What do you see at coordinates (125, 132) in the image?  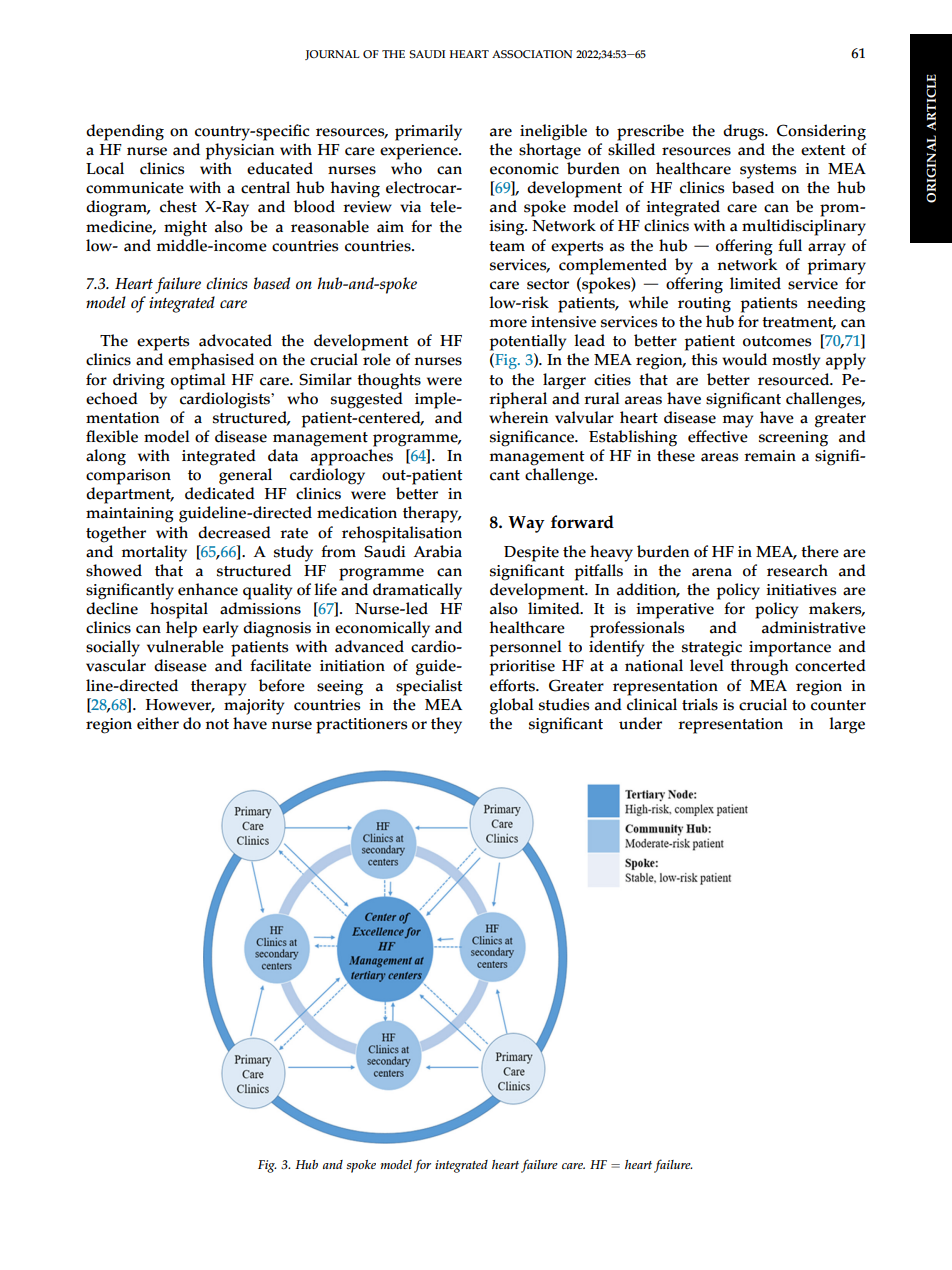 I see `depending` at bounding box center [125, 132].
